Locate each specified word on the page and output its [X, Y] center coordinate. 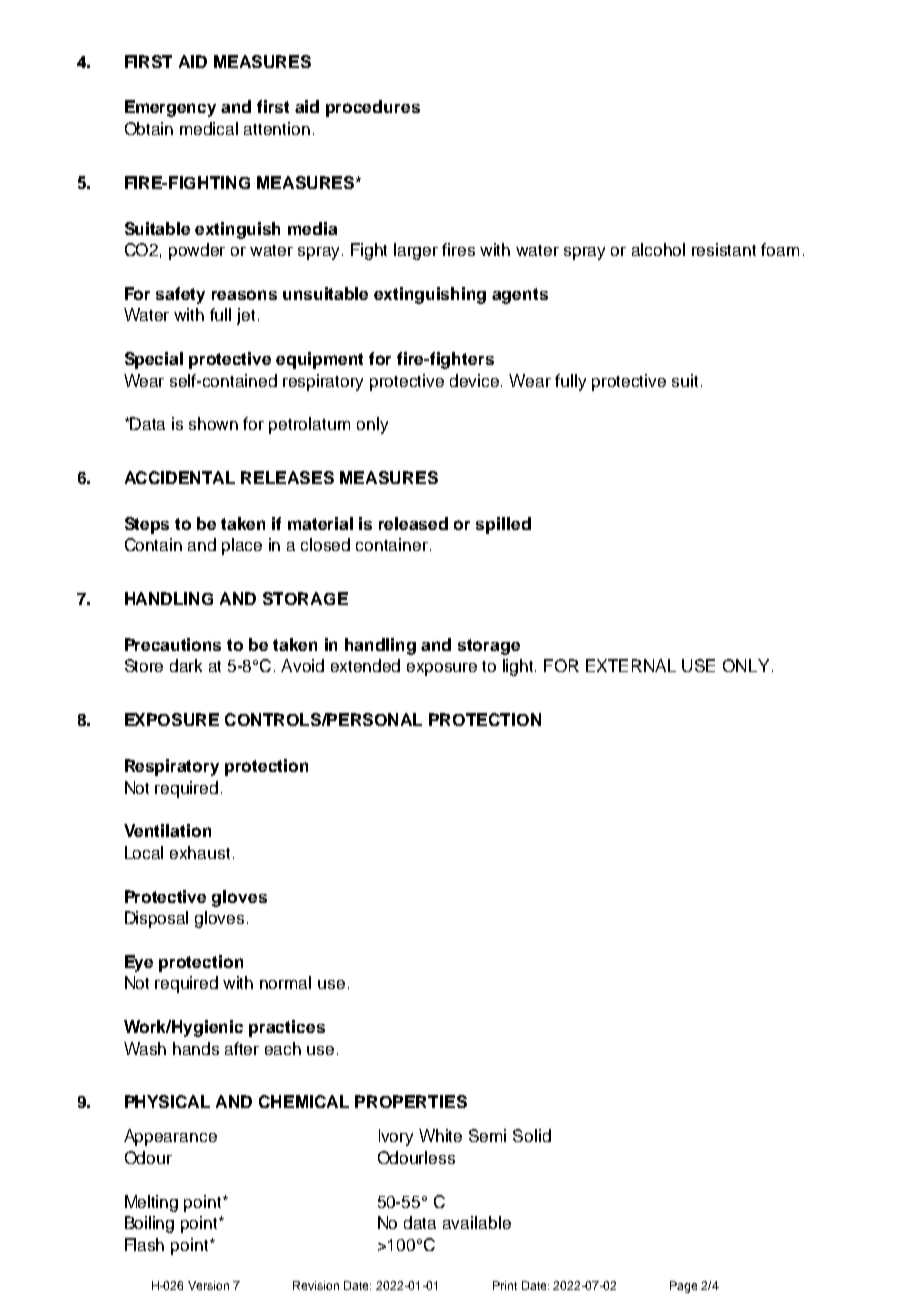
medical [209, 128]
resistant [724, 249]
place [242, 546]
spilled [503, 525]
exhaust [200, 852]
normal [285, 982]
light [519, 667]
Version [208, 1285]
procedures [373, 108]
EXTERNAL [631, 665]
